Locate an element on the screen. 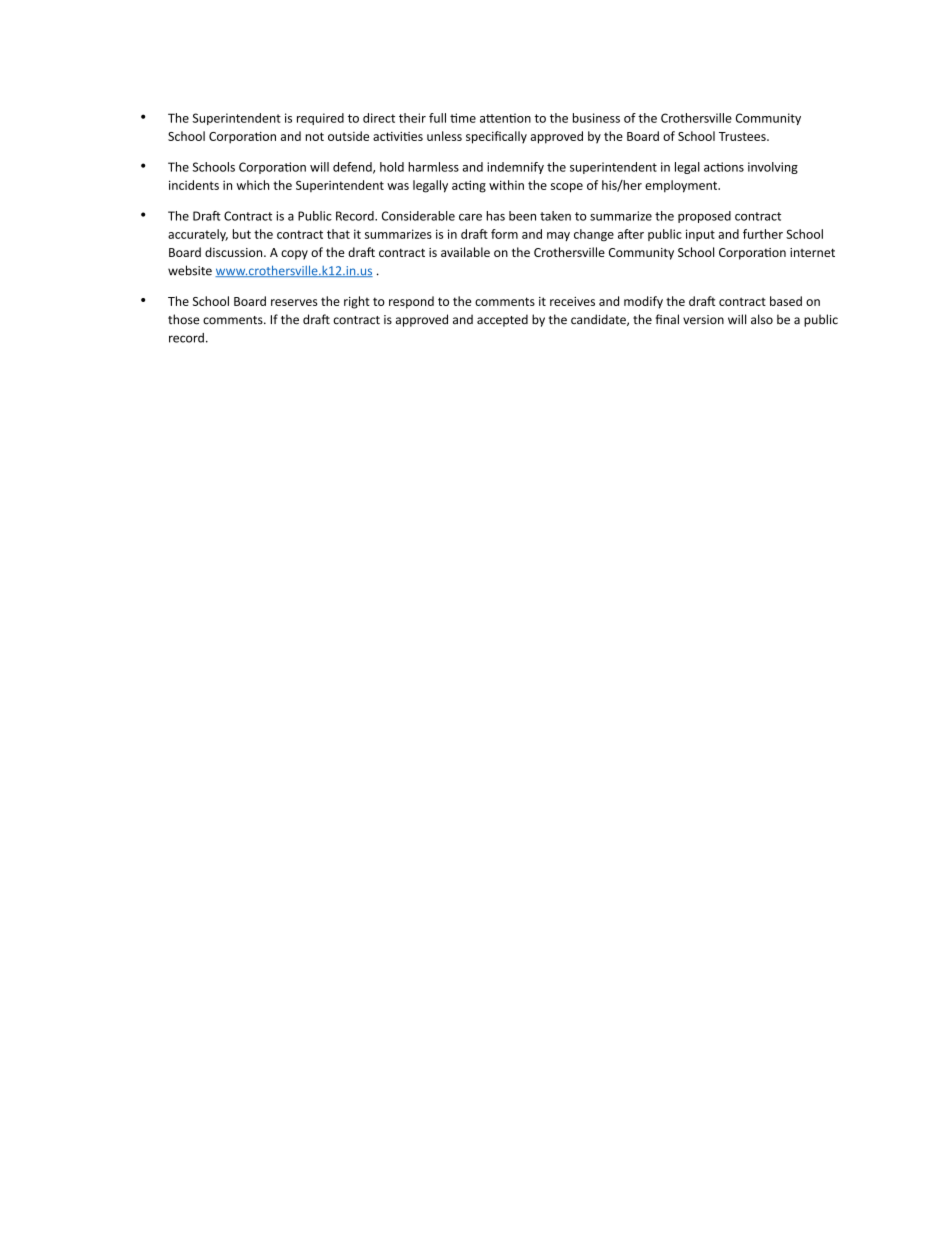  business is located at coordinates (596, 118).
